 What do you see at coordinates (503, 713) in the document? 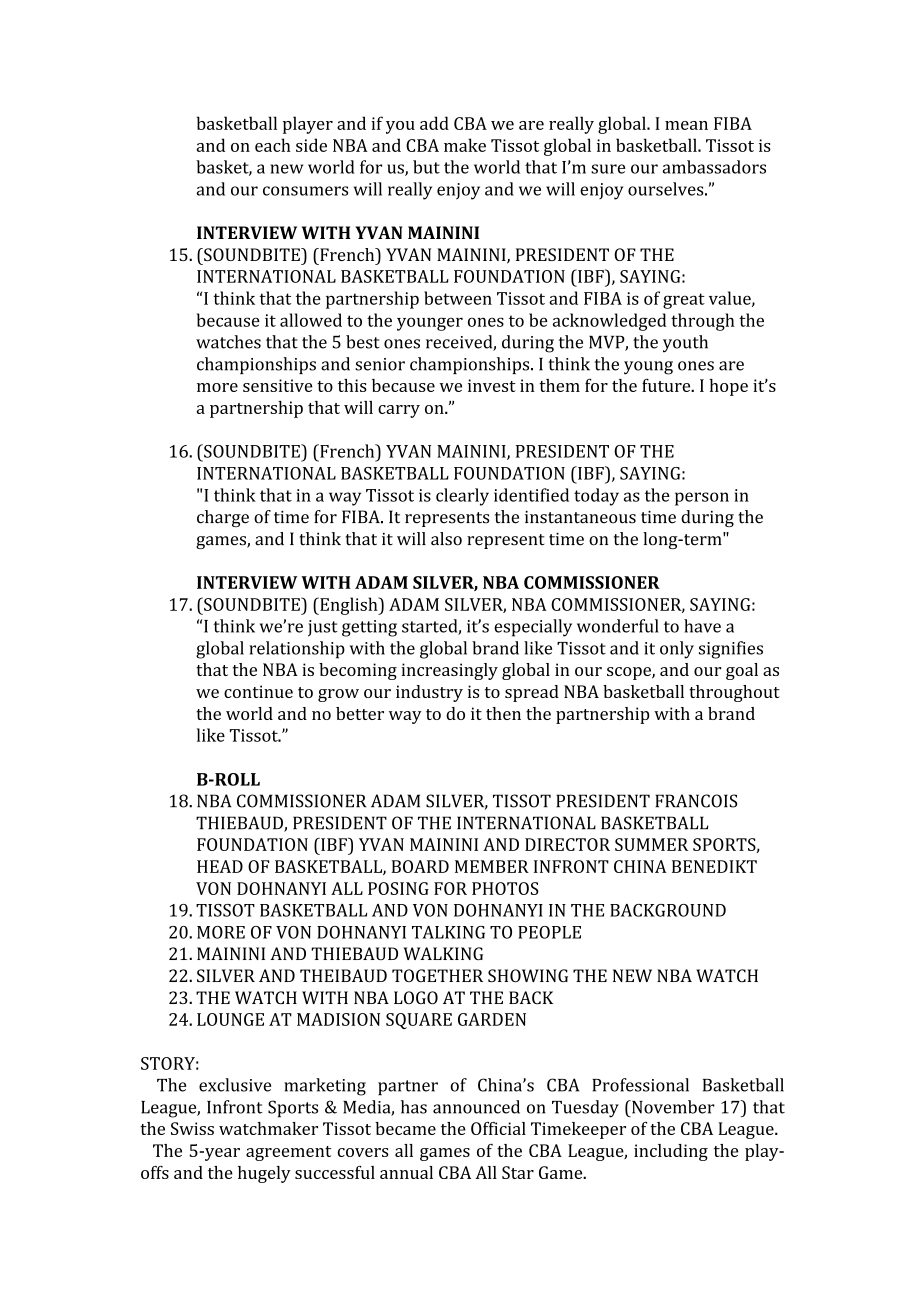
I see `then` at bounding box center [503, 713].
